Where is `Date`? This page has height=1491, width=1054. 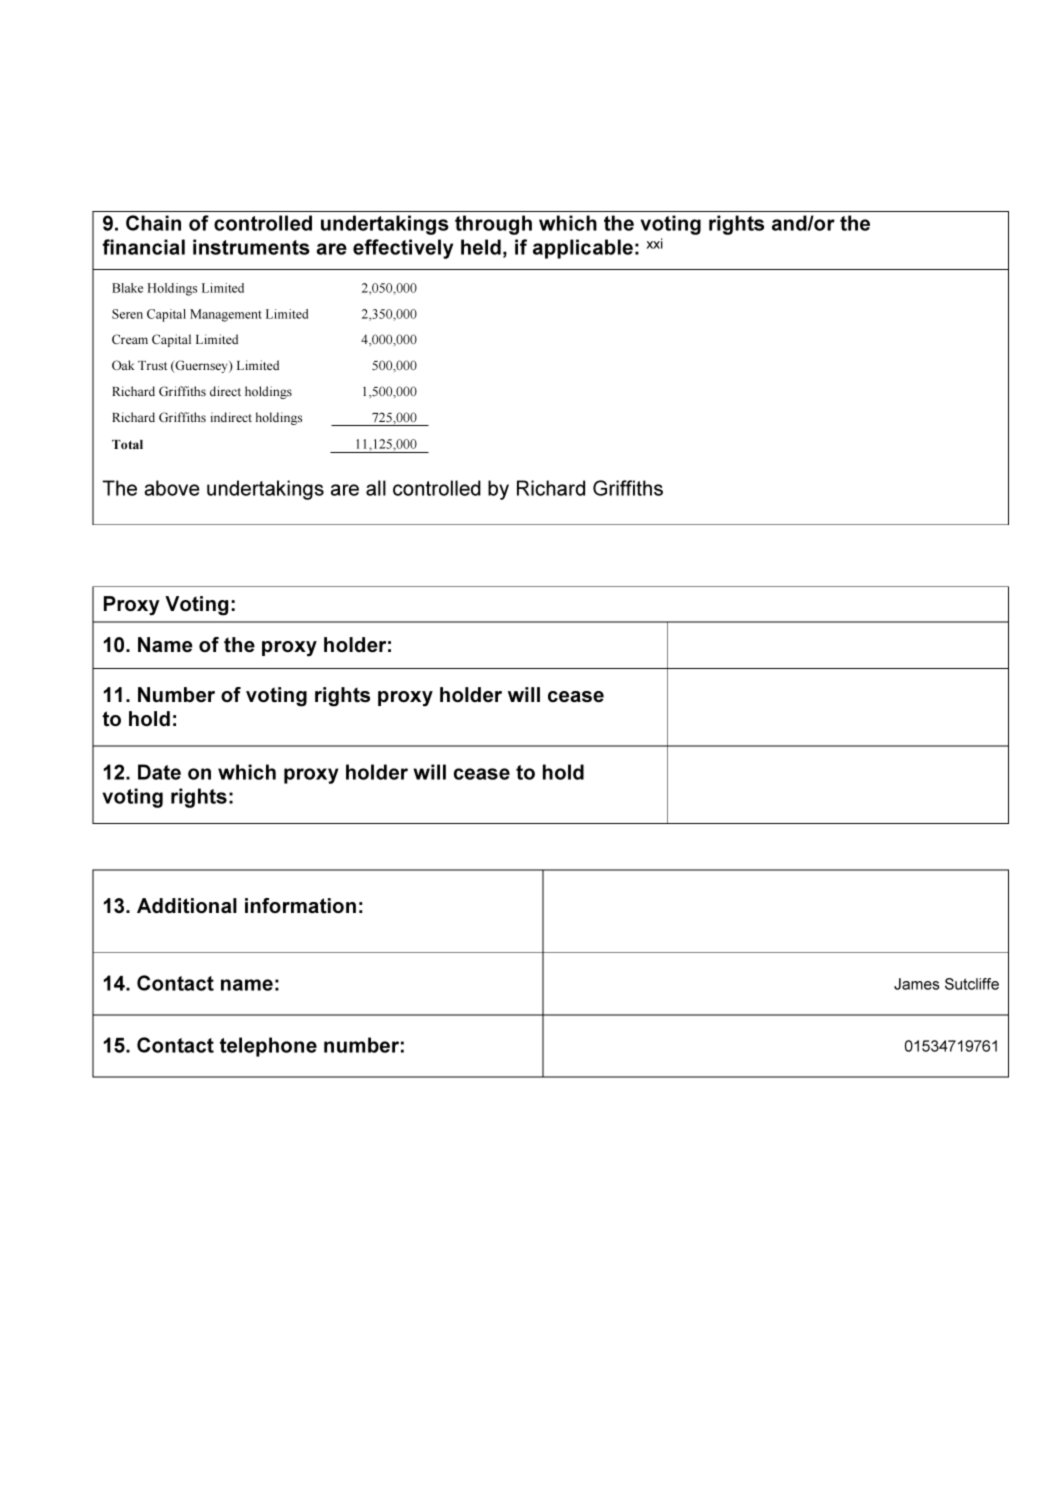
Date is located at coordinates (159, 772).
